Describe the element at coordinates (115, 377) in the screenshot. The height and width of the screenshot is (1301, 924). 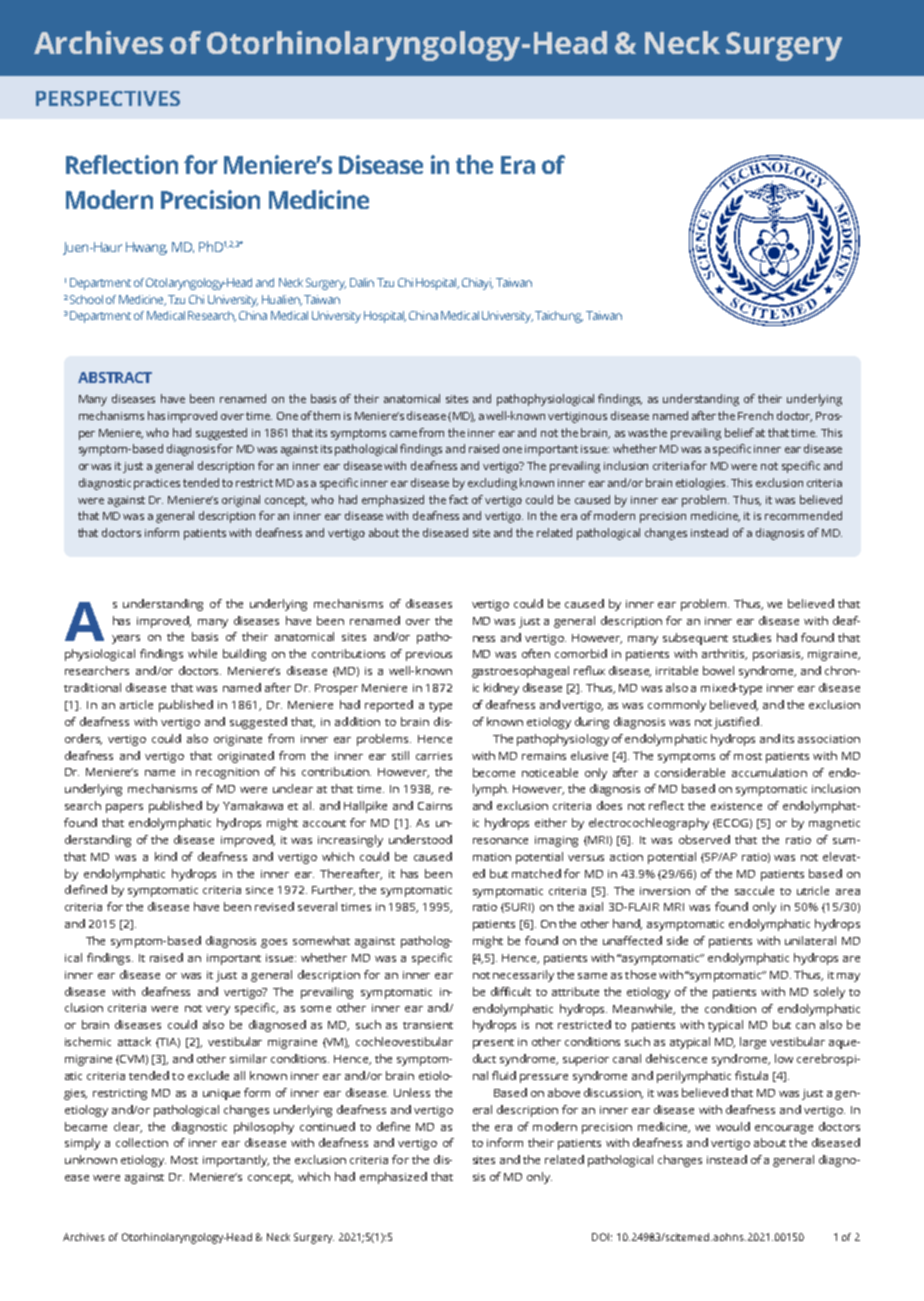
I see `ABSTRACT` at that location.
